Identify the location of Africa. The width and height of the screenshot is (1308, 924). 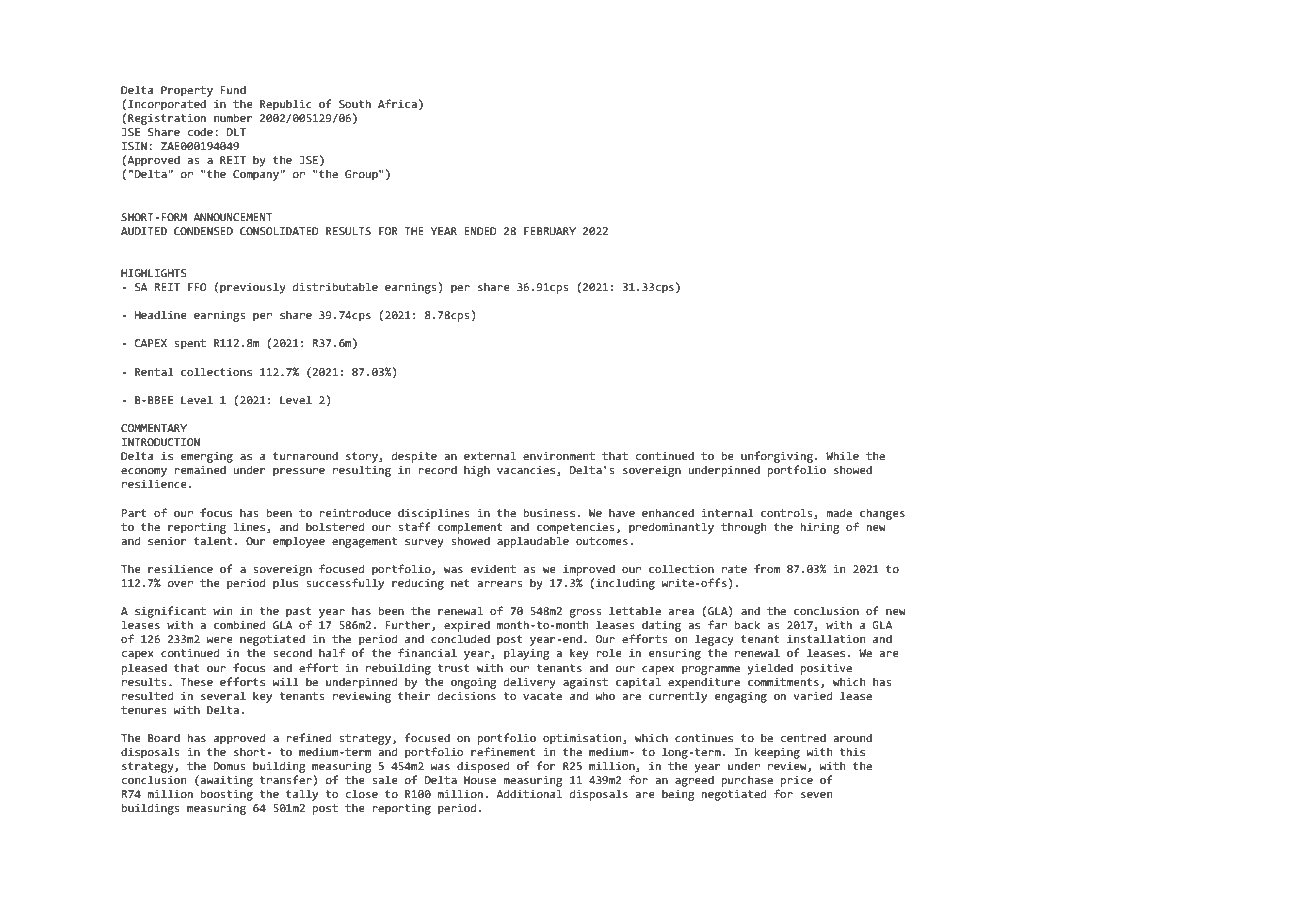
(397, 103).
